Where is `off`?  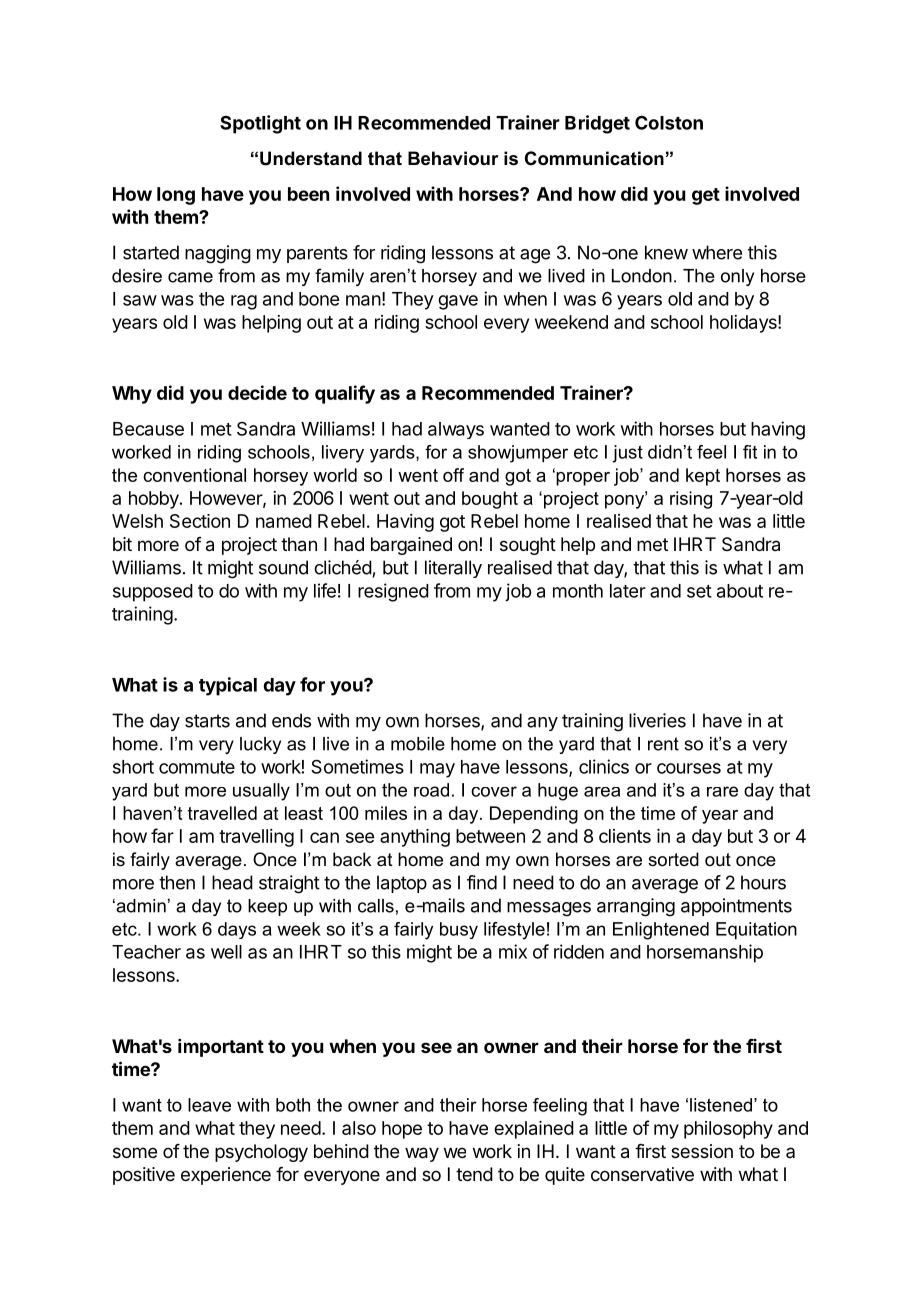
off is located at coordinates (453, 475).
